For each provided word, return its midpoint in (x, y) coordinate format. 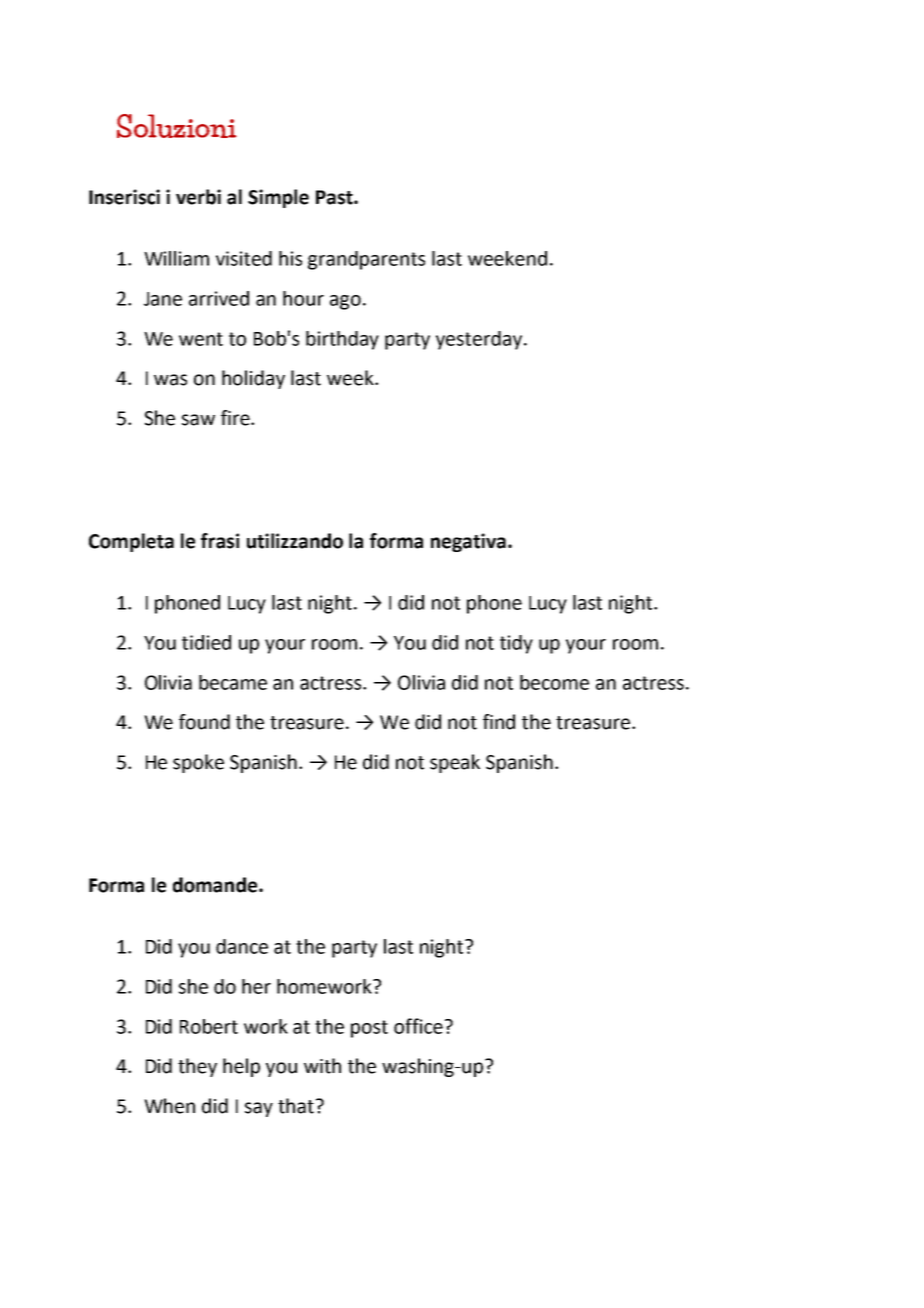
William (176, 258)
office (418, 1026)
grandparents (366, 260)
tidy (516, 644)
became (233, 682)
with (322, 1066)
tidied (206, 642)
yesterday (480, 340)
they (197, 1067)
